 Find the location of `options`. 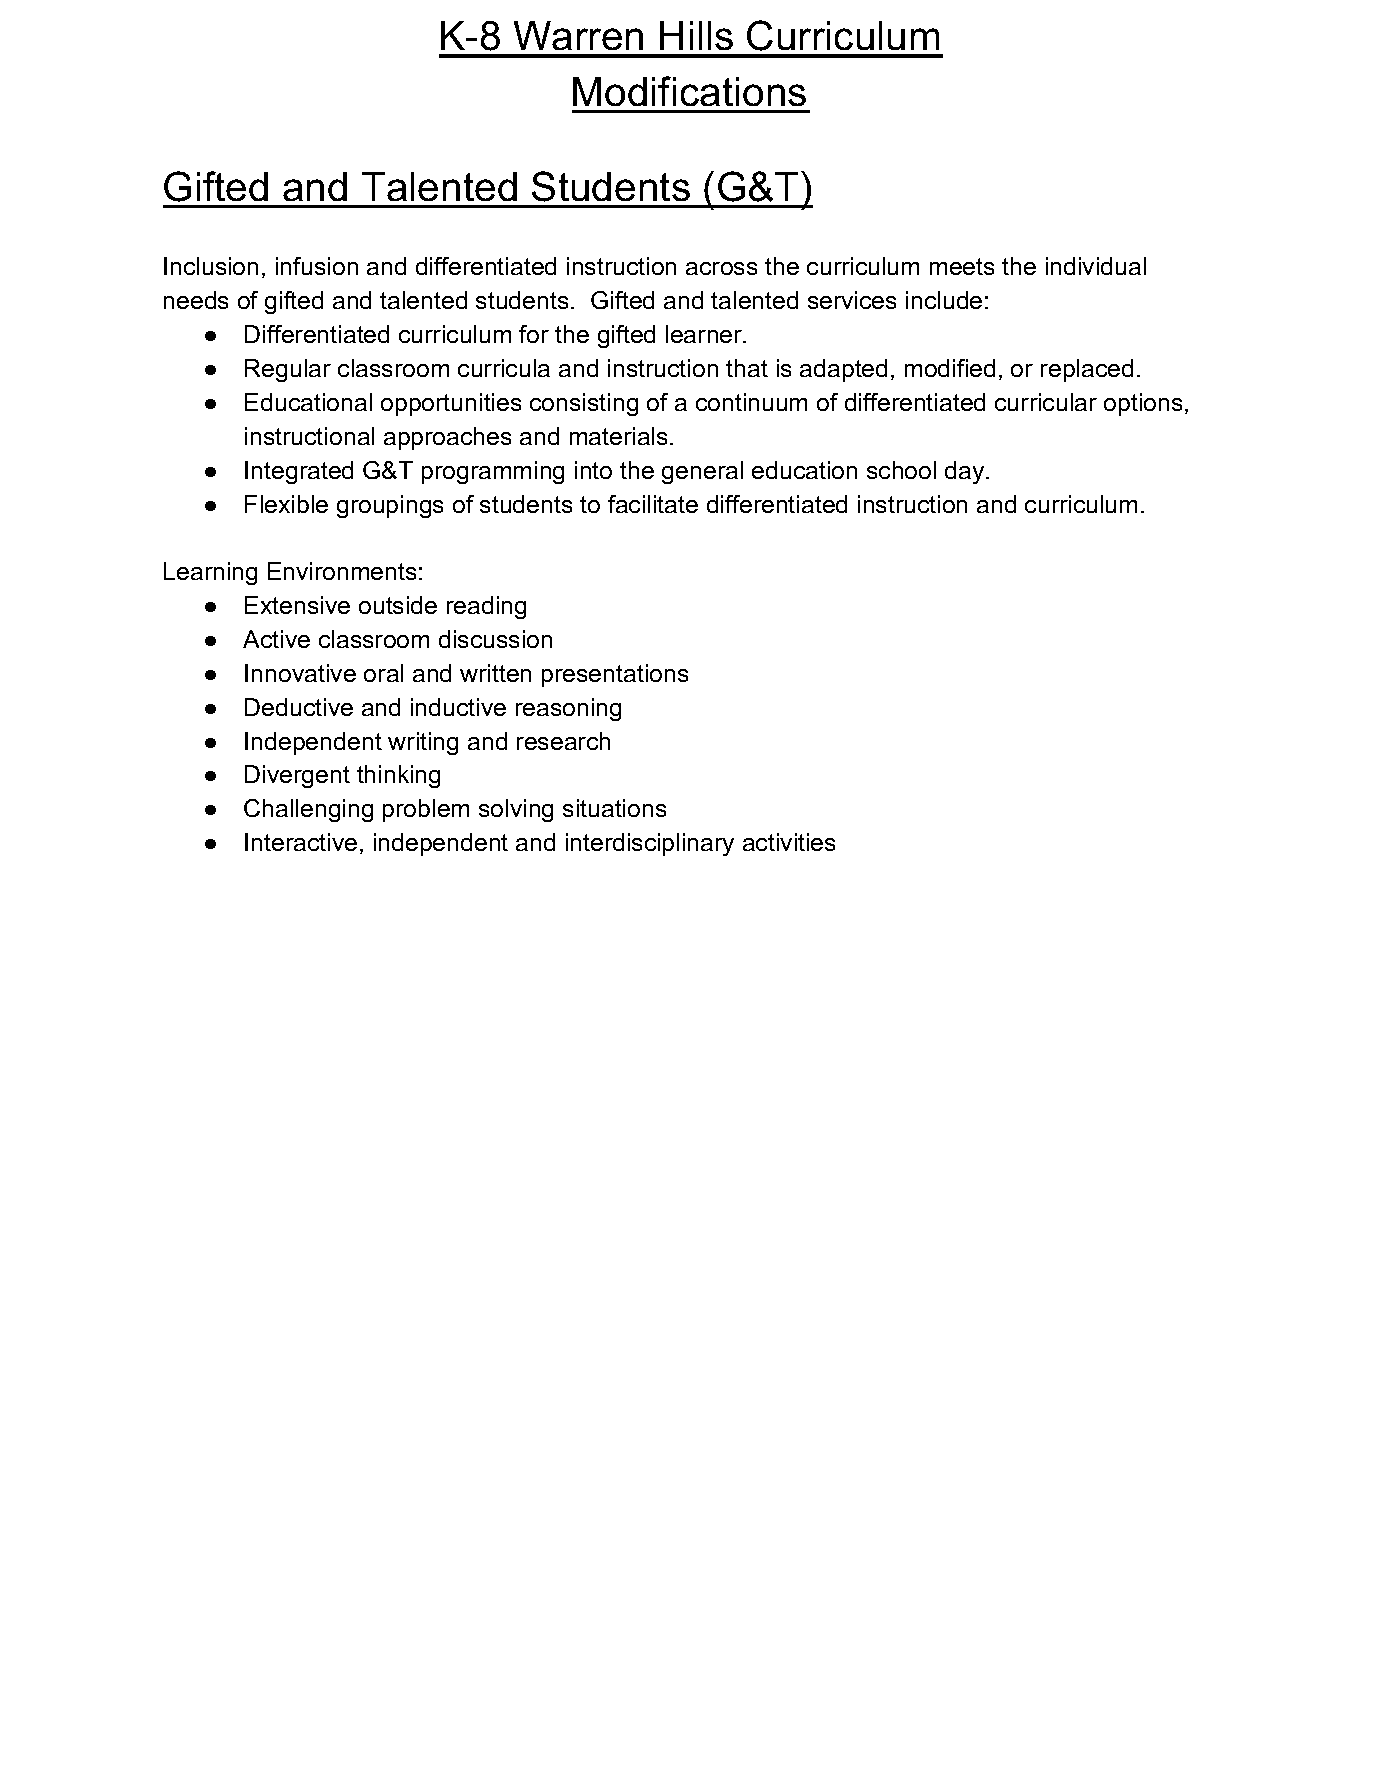

options is located at coordinates (1143, 404).
